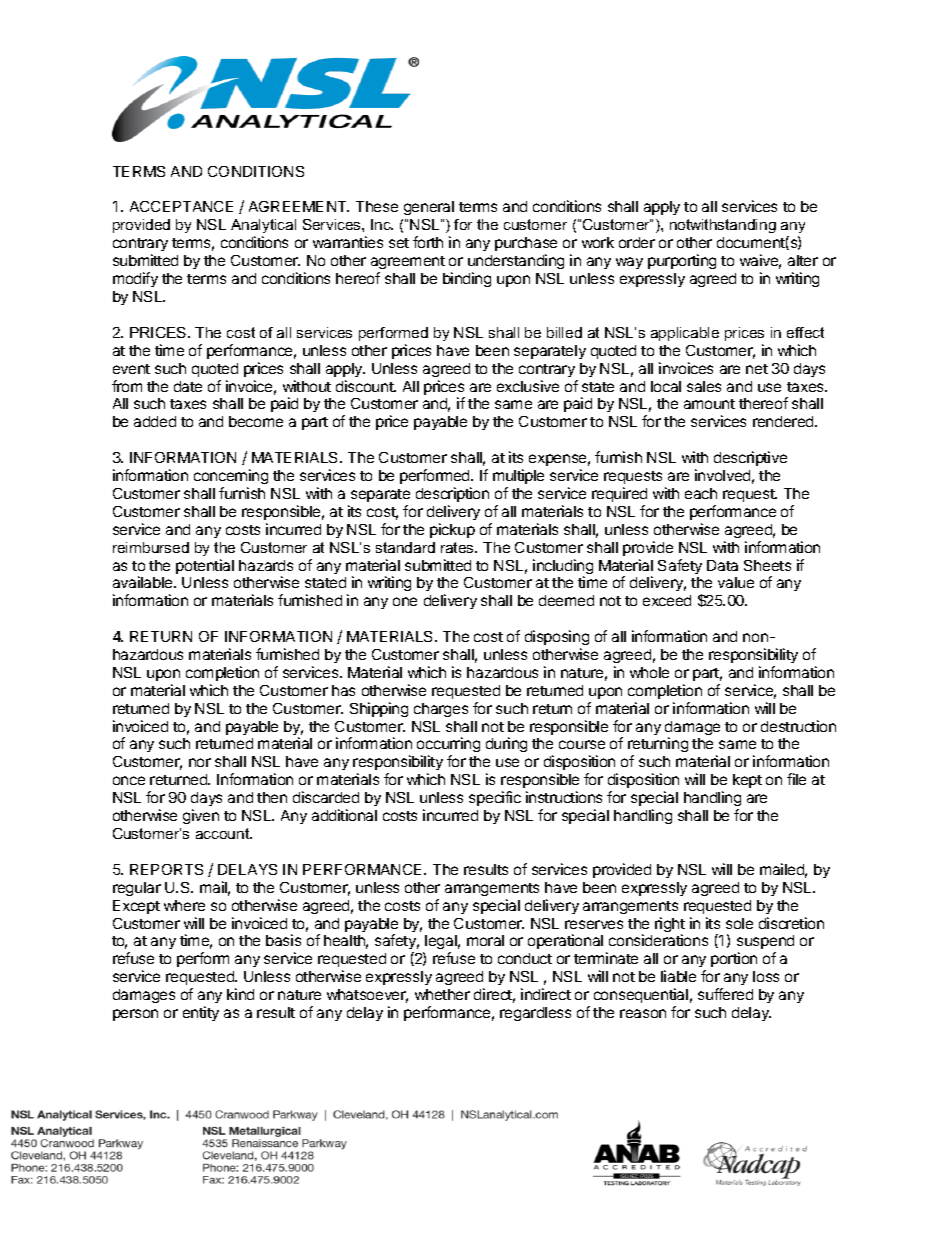 This screenshot has width=952, height=1233. Describe the element at coordinates (442, 994) in the screenshot. I see `whether` at that location.
